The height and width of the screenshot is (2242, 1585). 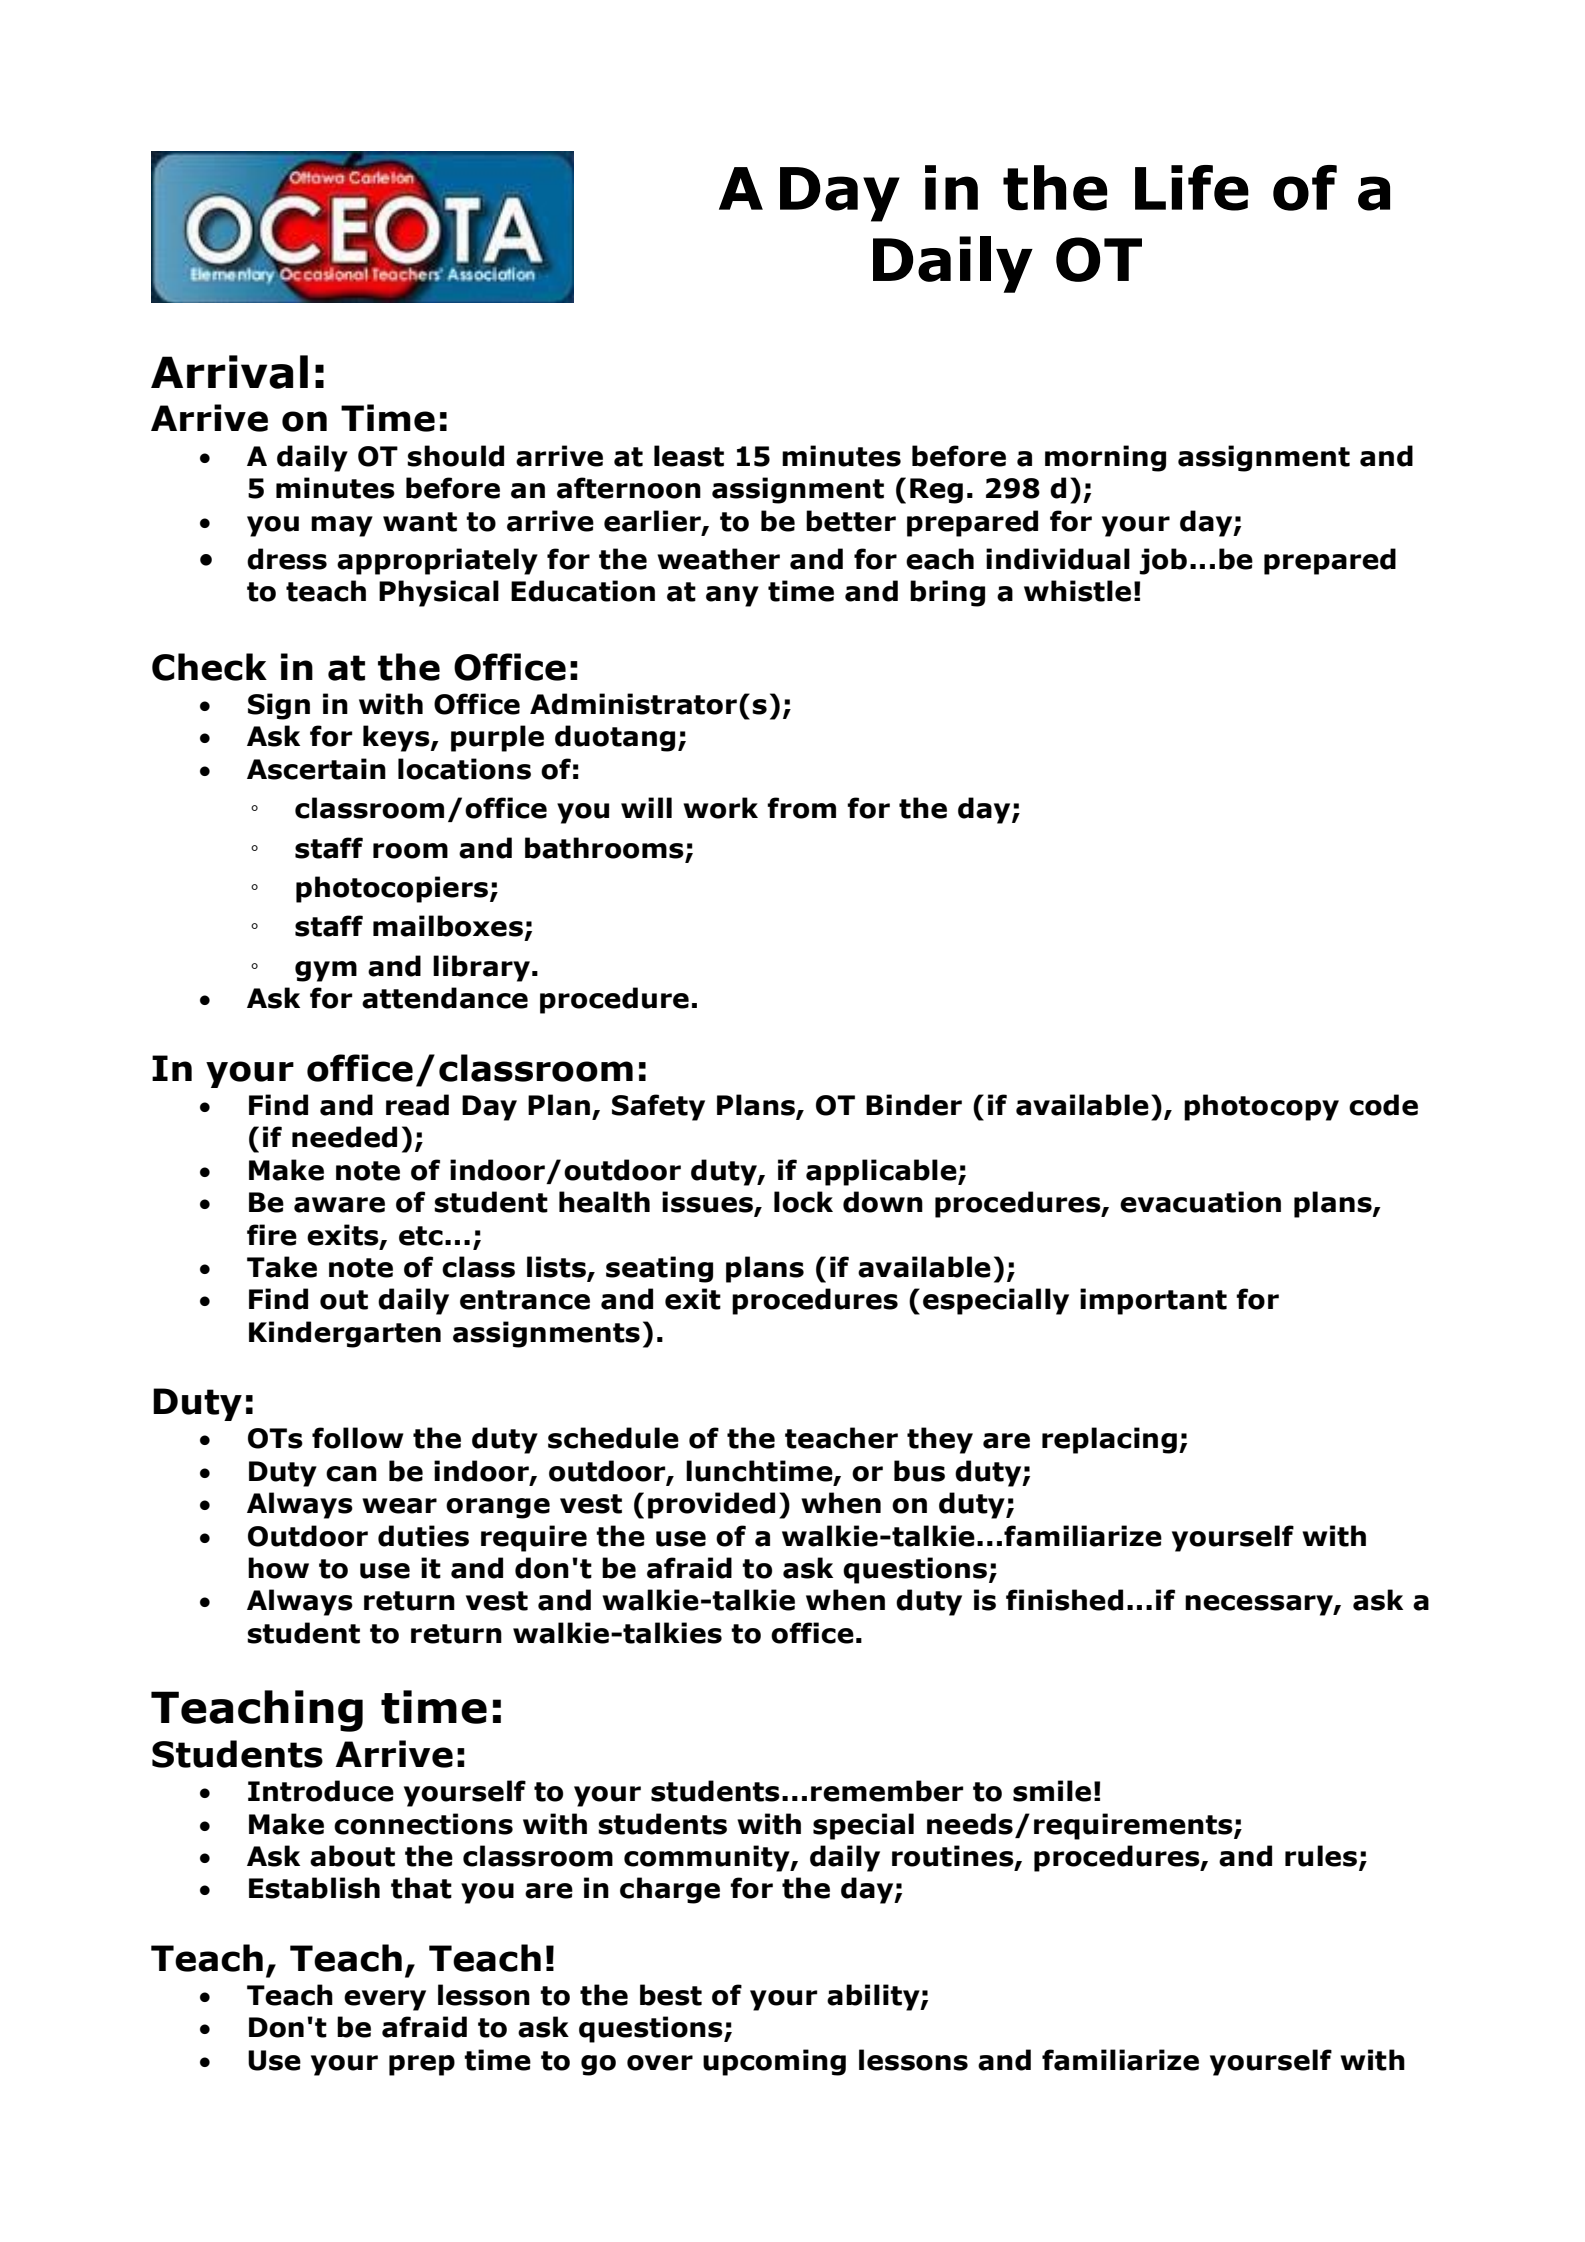 I want to click on lock, so click(x=803, y=1202).
